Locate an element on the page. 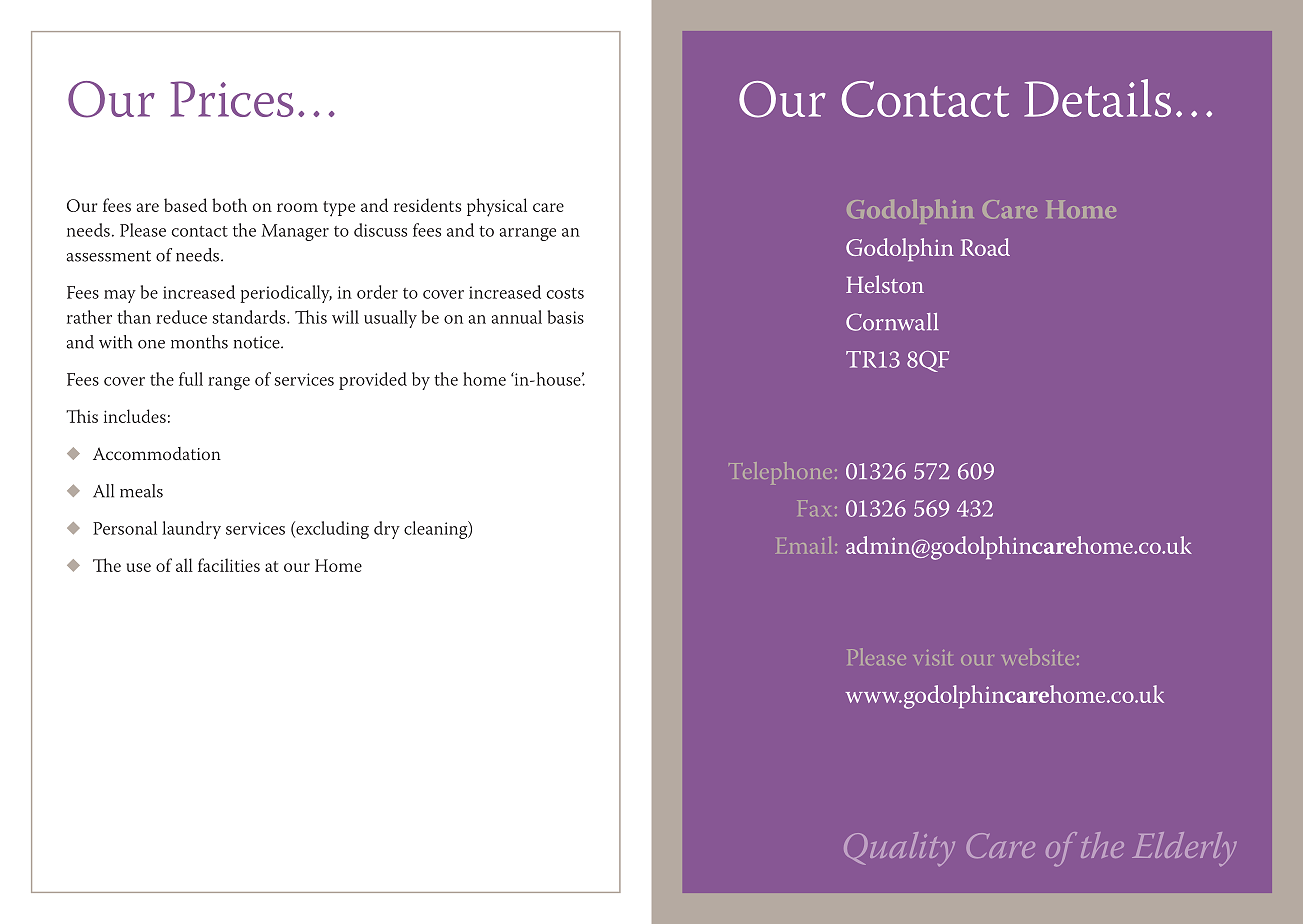  Cornwall is located at coordinates (892, 322).
